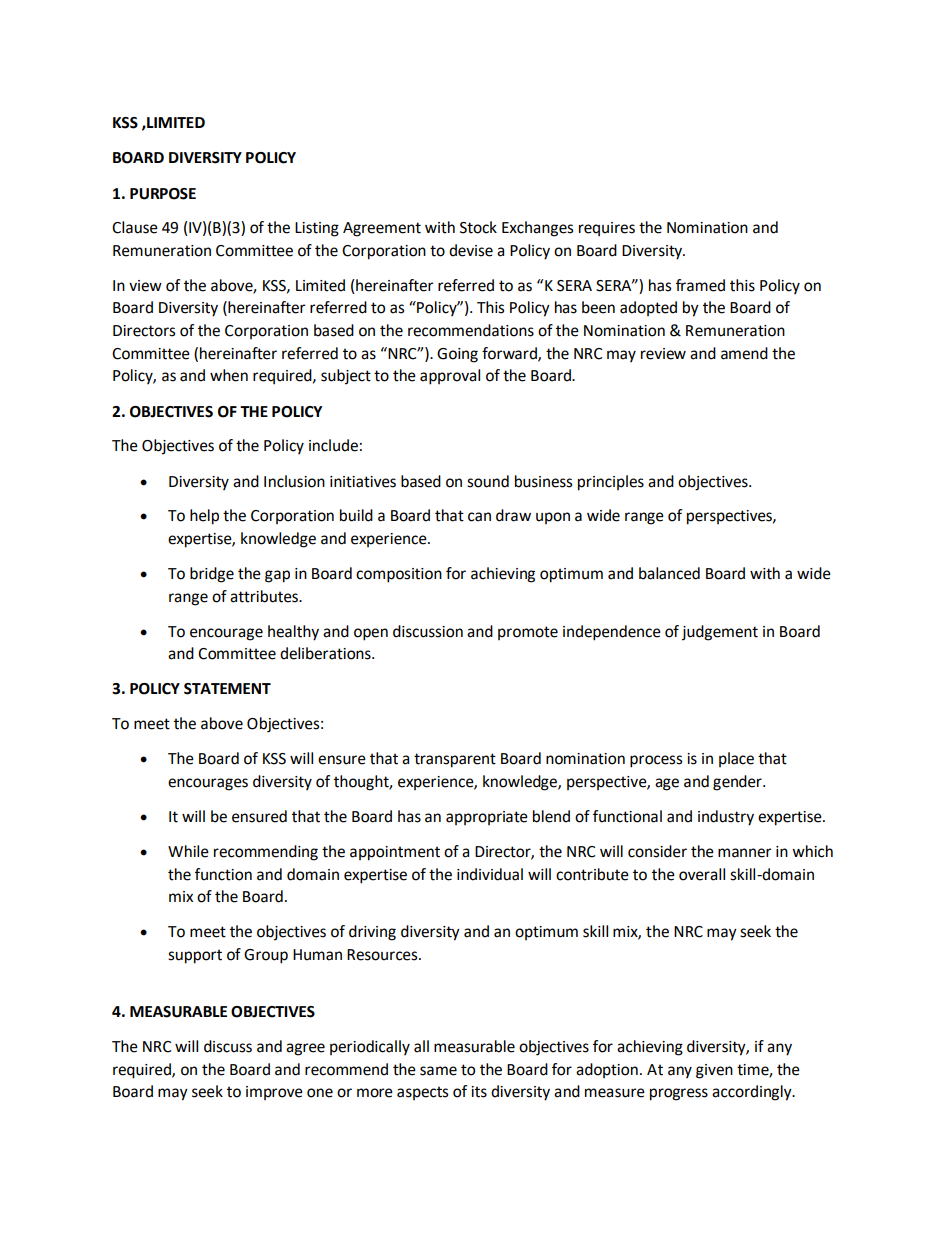 The width and height of the document is (952, 1233). Describe the element at coordinates (227, 689) in the document. I see `STATEMENT` at that location.
